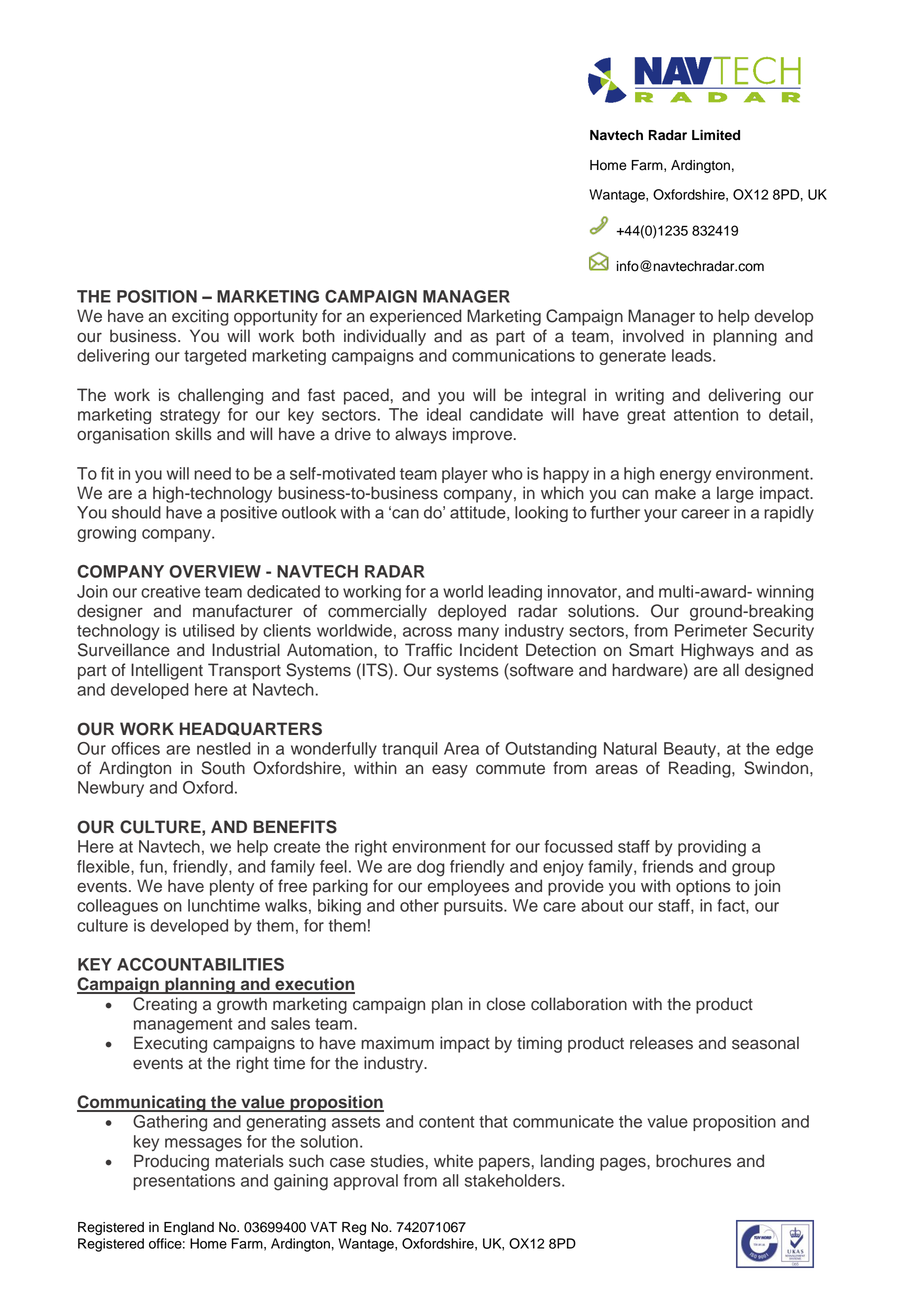  I want to click on easy, so click(450, 771).
